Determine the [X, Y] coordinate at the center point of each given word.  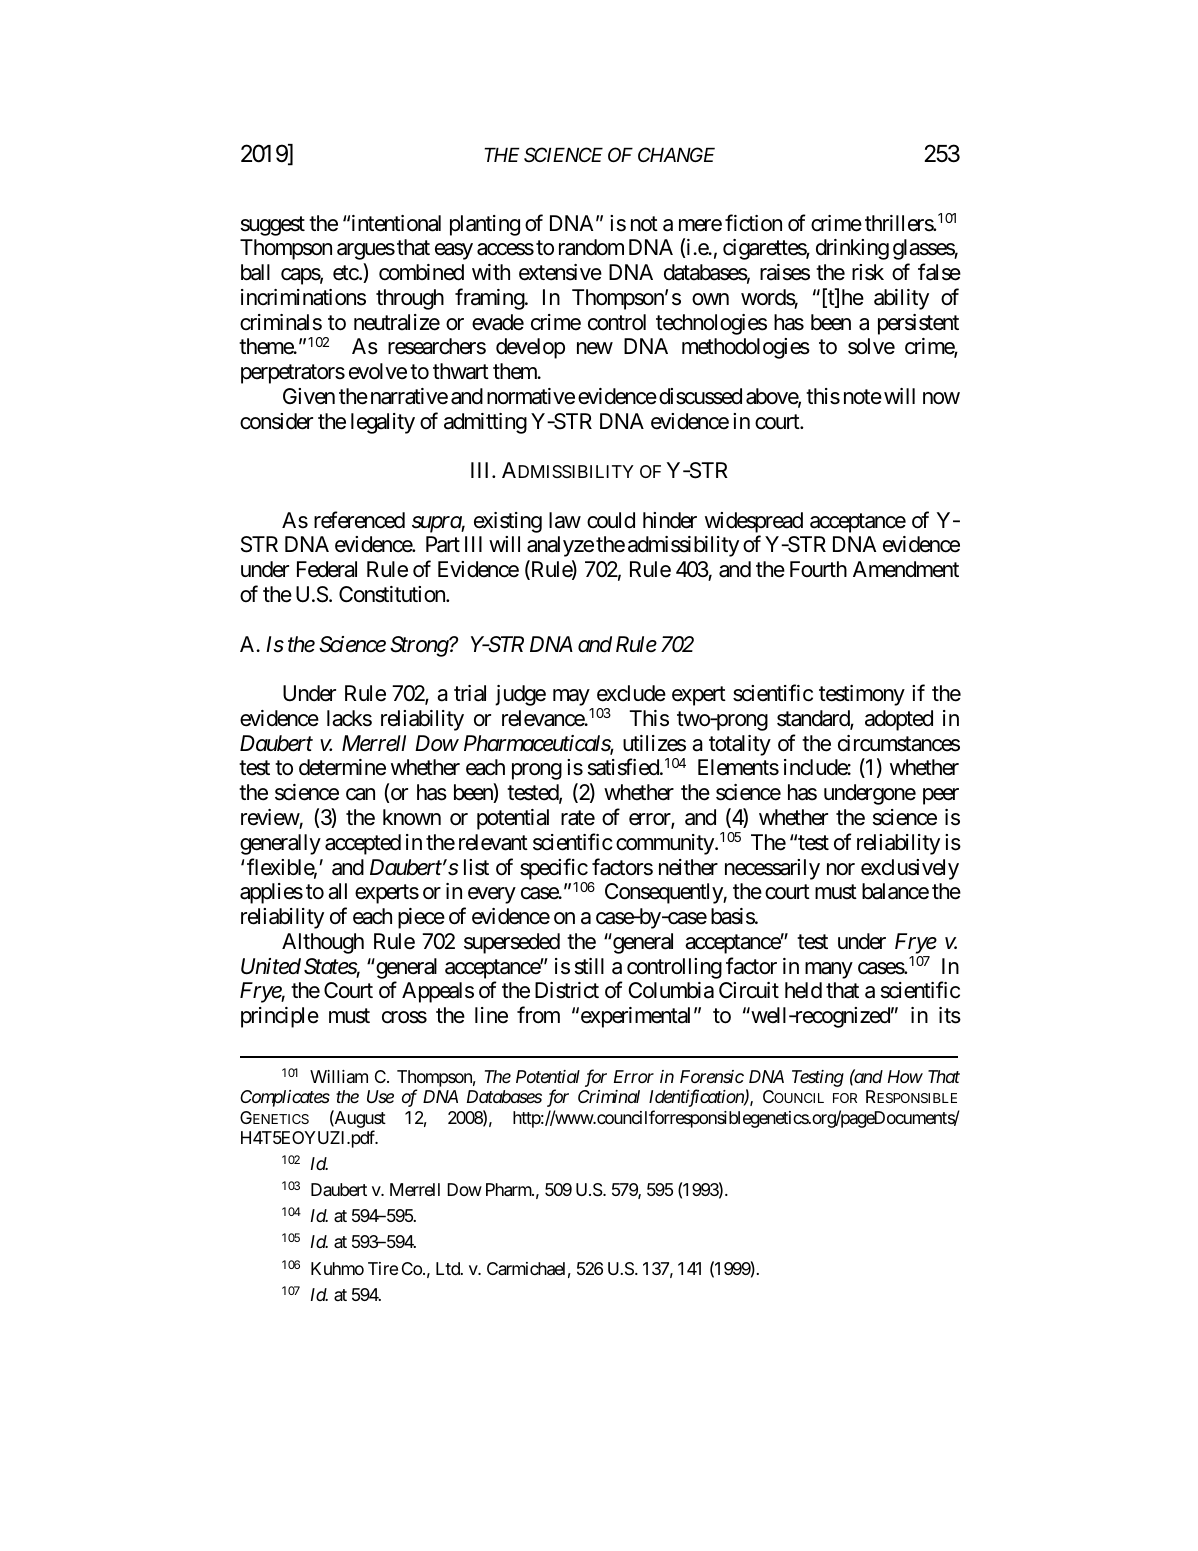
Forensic [712, 1076]
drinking [852, 249]
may [571, 697]
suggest [273, 226]
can [360, 794]
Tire [383, 1268]
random [591, 247]
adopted [899, 720]
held [803, 990]
